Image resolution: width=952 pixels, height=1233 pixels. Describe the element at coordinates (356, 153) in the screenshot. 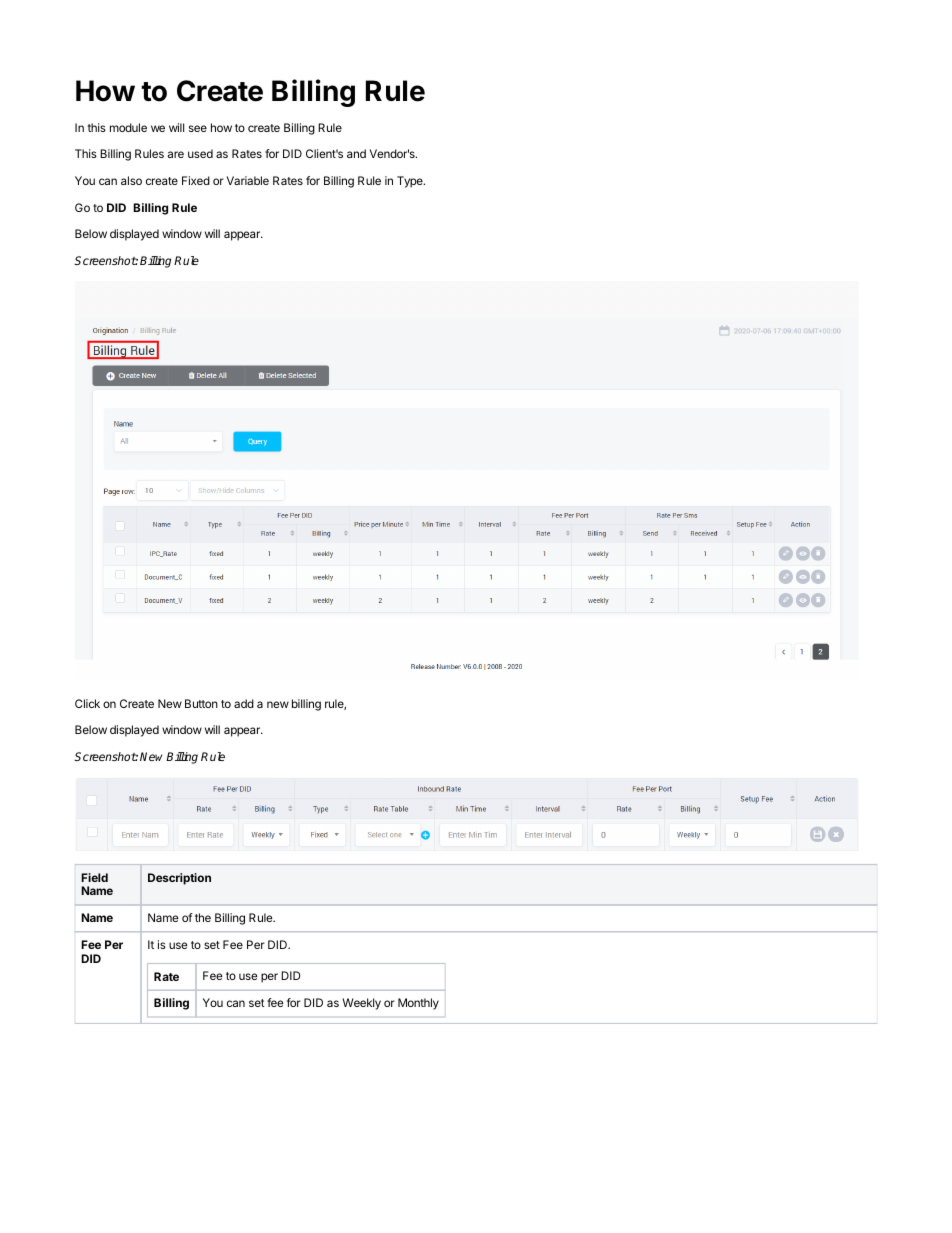

I see `and` at that location.
